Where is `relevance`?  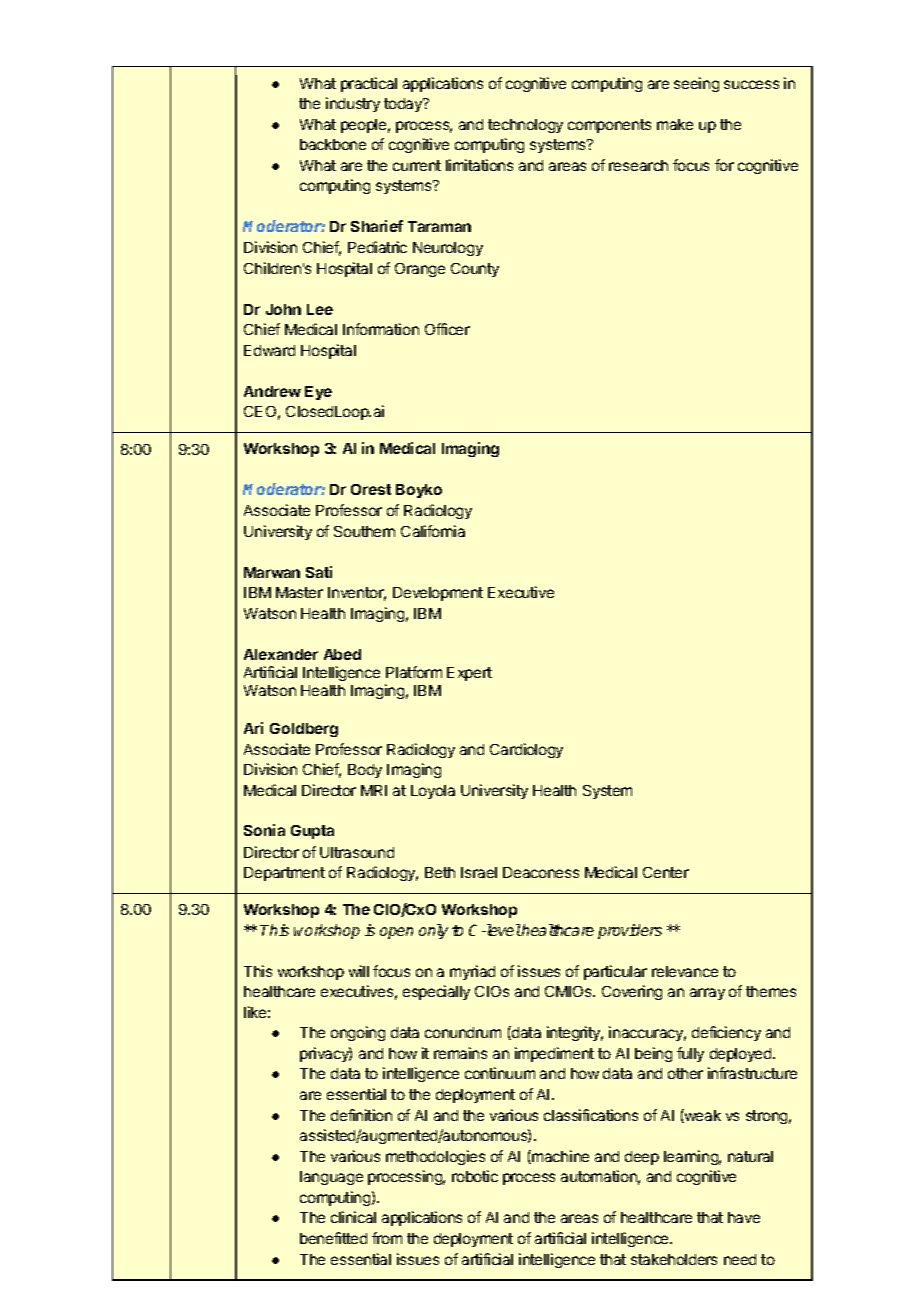
relevance is located at coordinates (685, 971).
